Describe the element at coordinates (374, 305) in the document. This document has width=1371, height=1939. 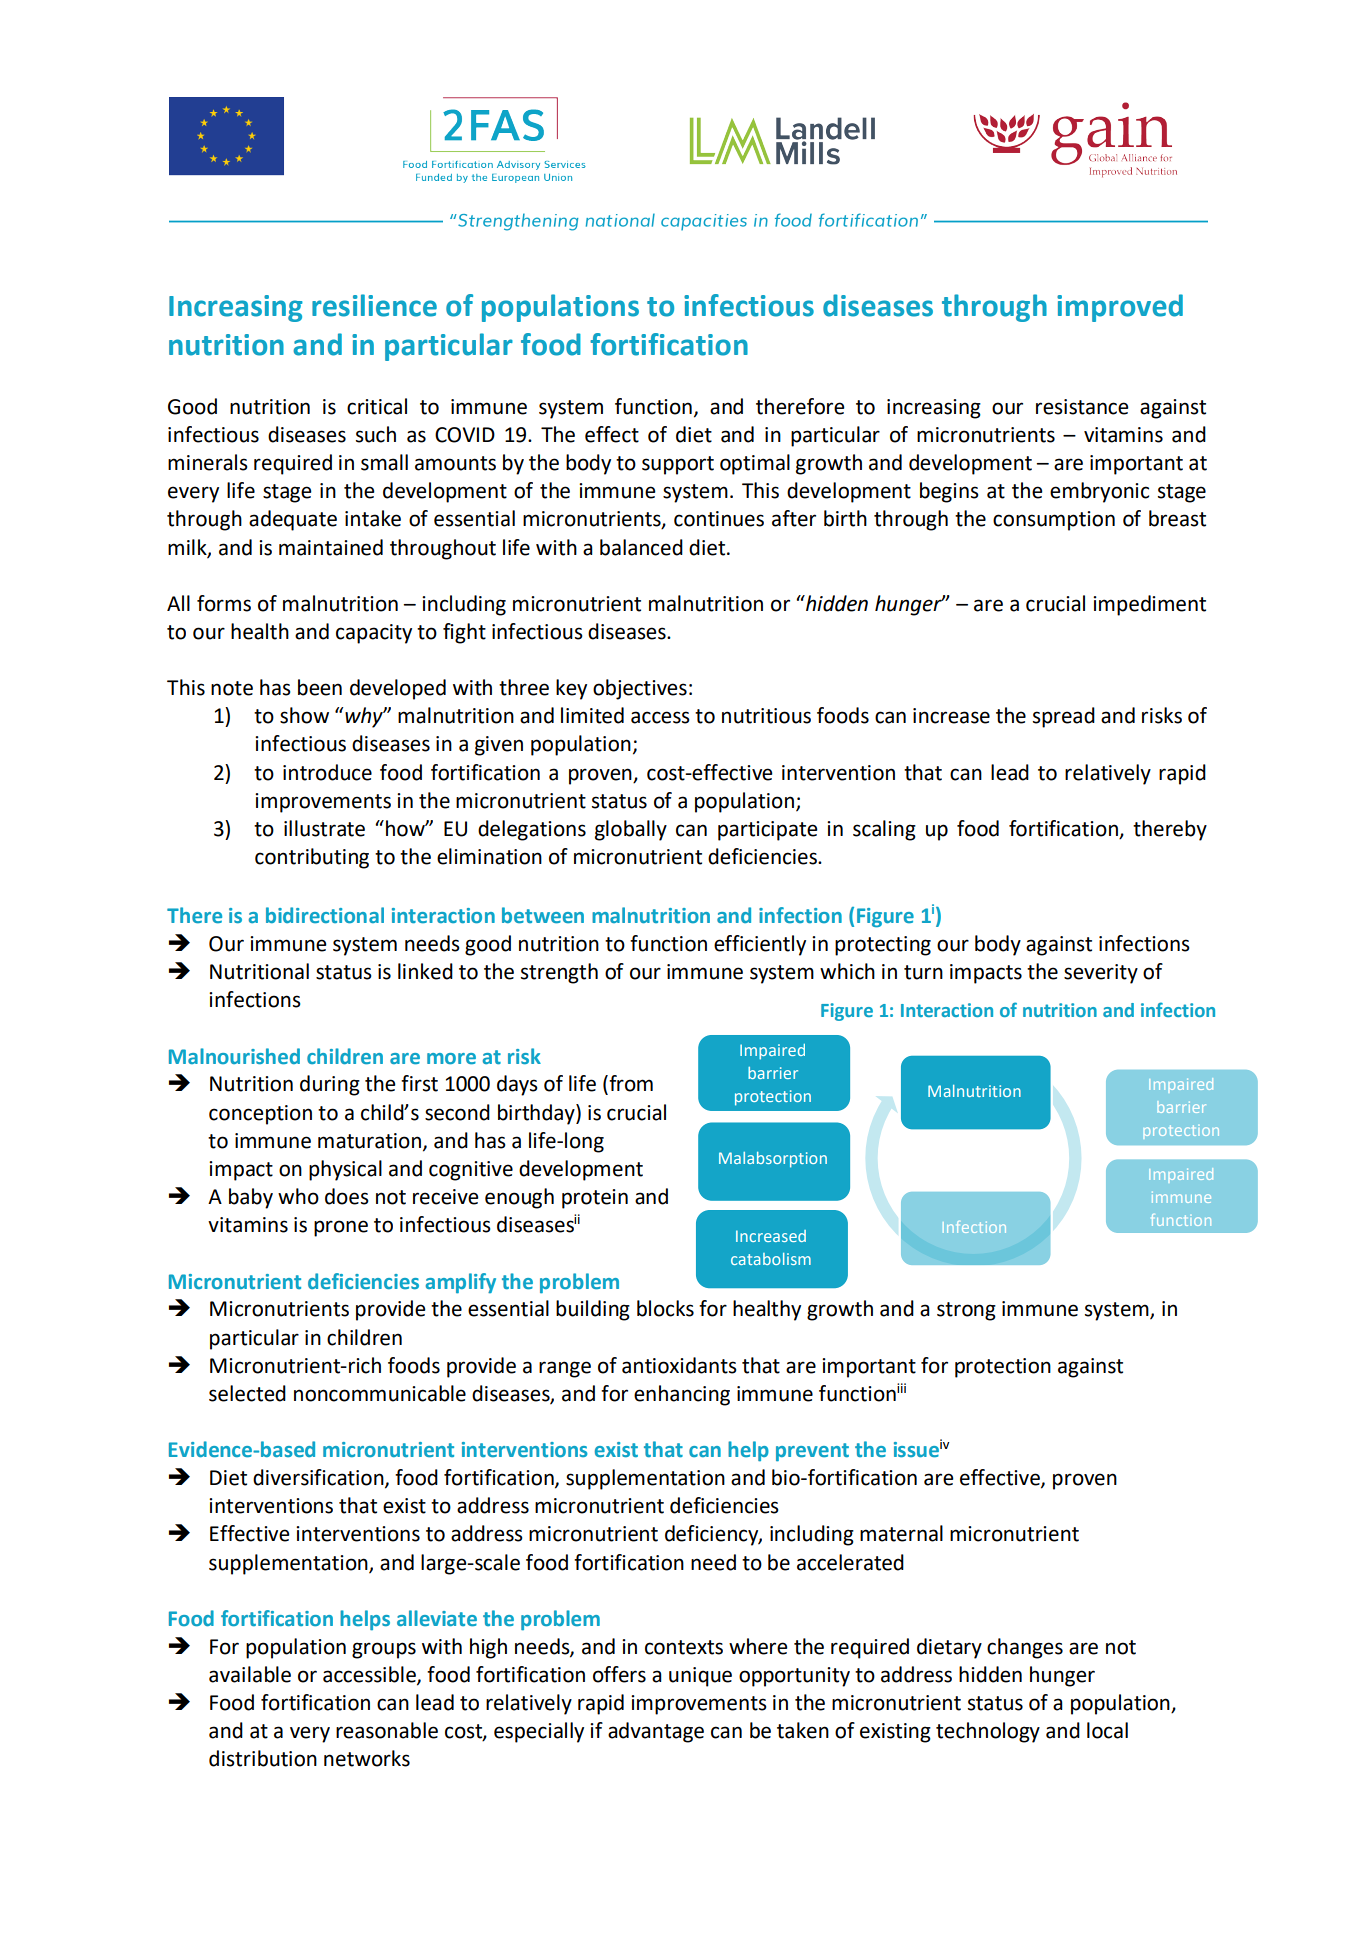
I see `resilience` at that location.
